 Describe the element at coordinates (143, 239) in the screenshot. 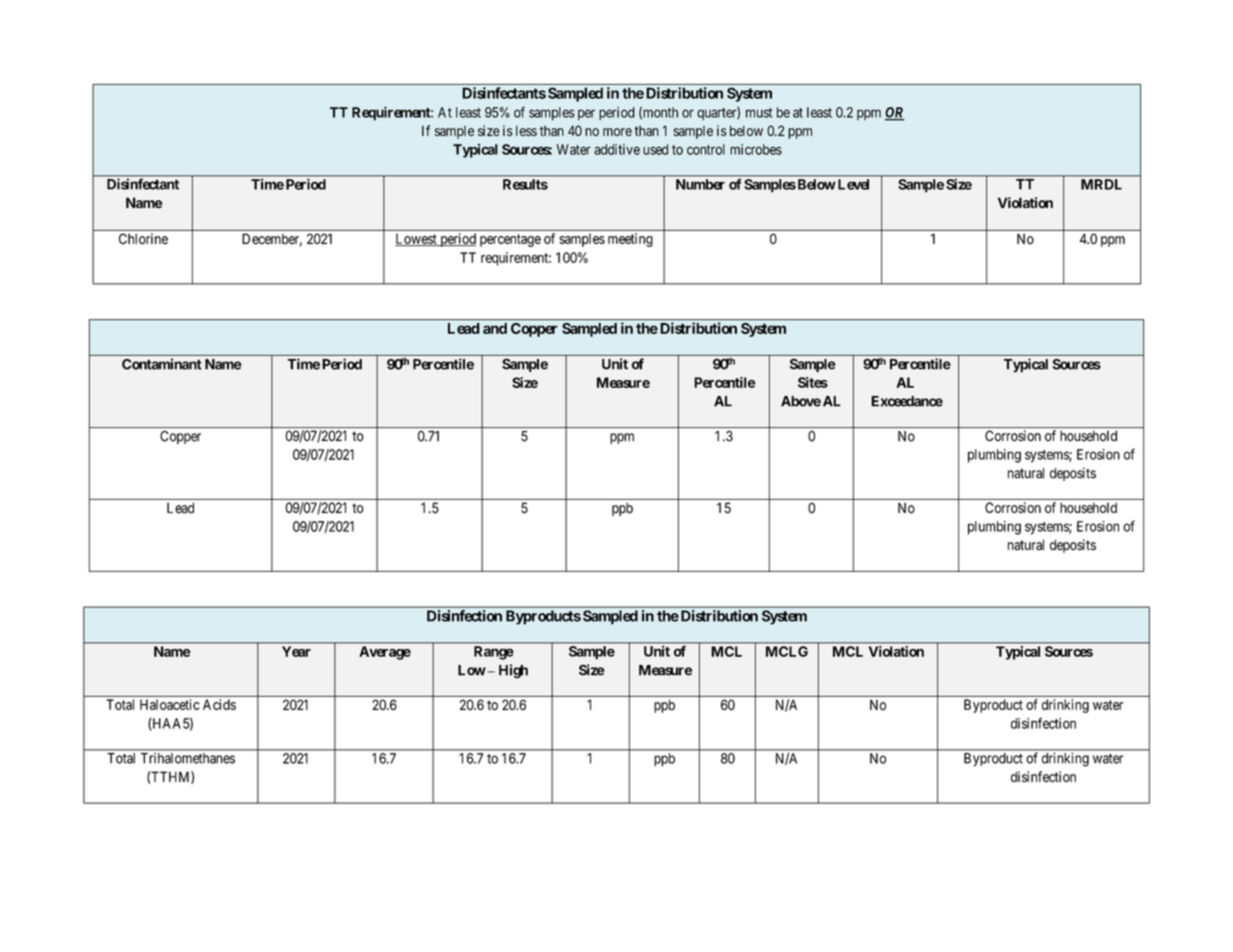

I see `Chlorine` at that location.
